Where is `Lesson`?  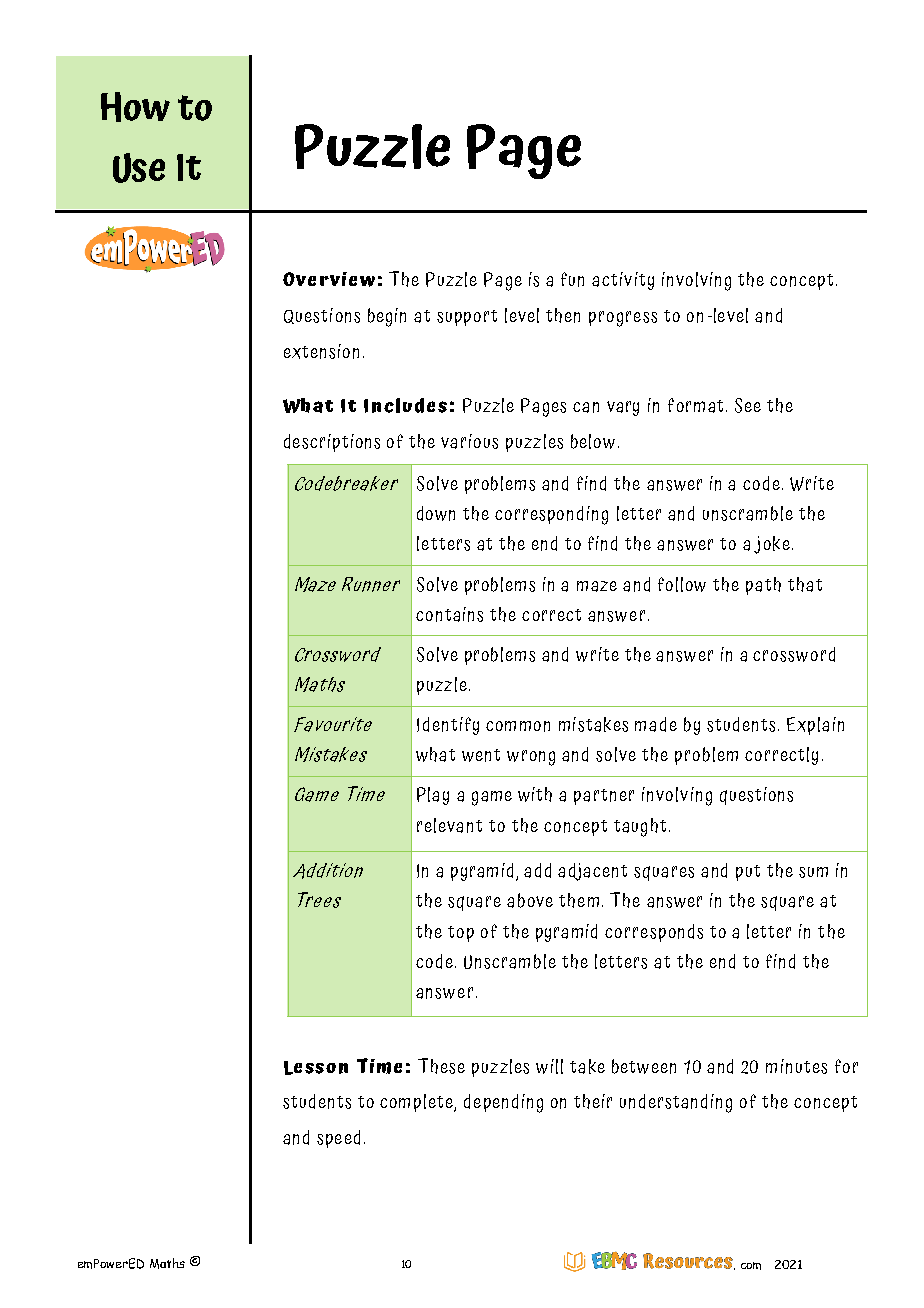 Lesson is located at coordinates (316, 1068).
